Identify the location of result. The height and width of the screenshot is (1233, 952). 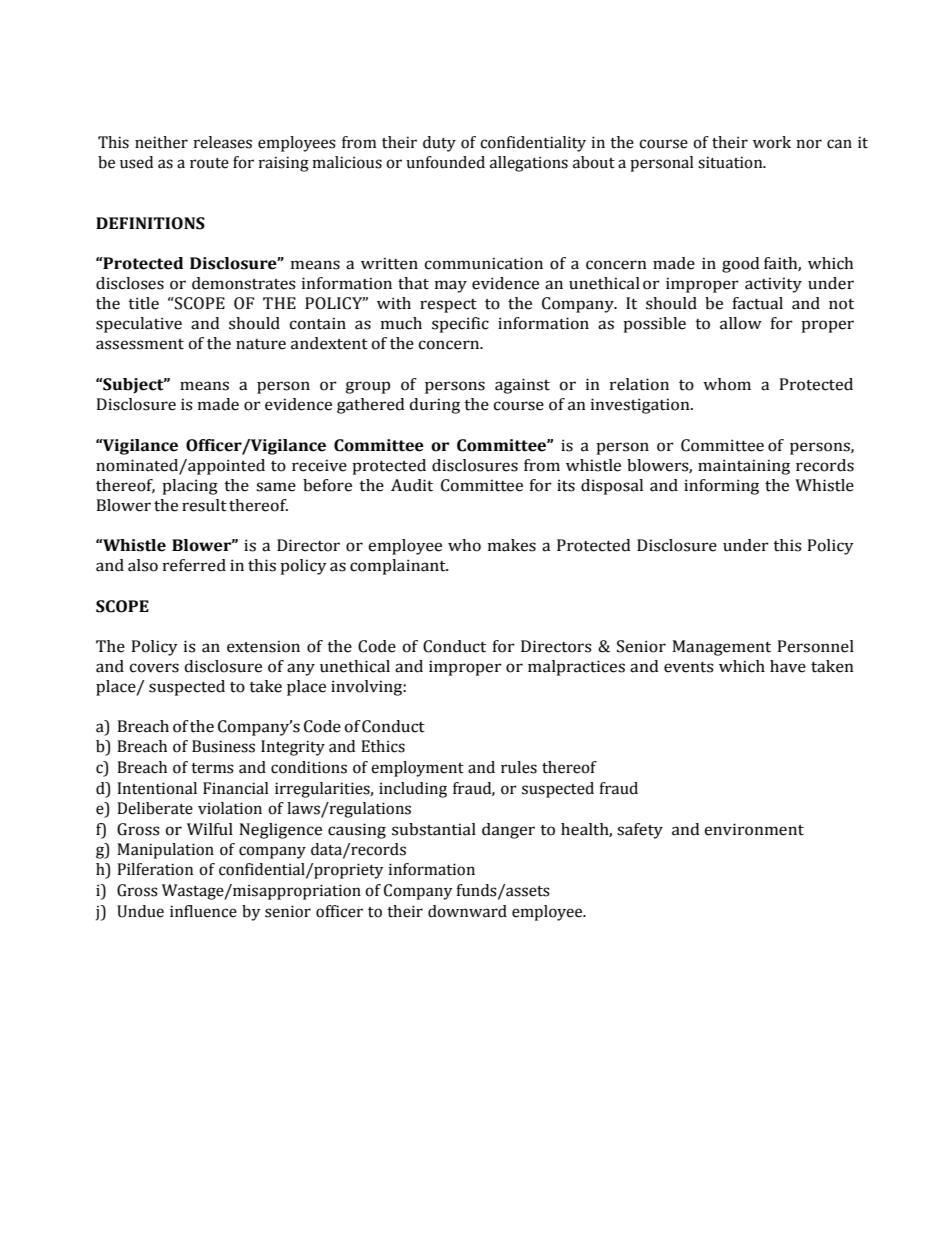
(204, 505).
